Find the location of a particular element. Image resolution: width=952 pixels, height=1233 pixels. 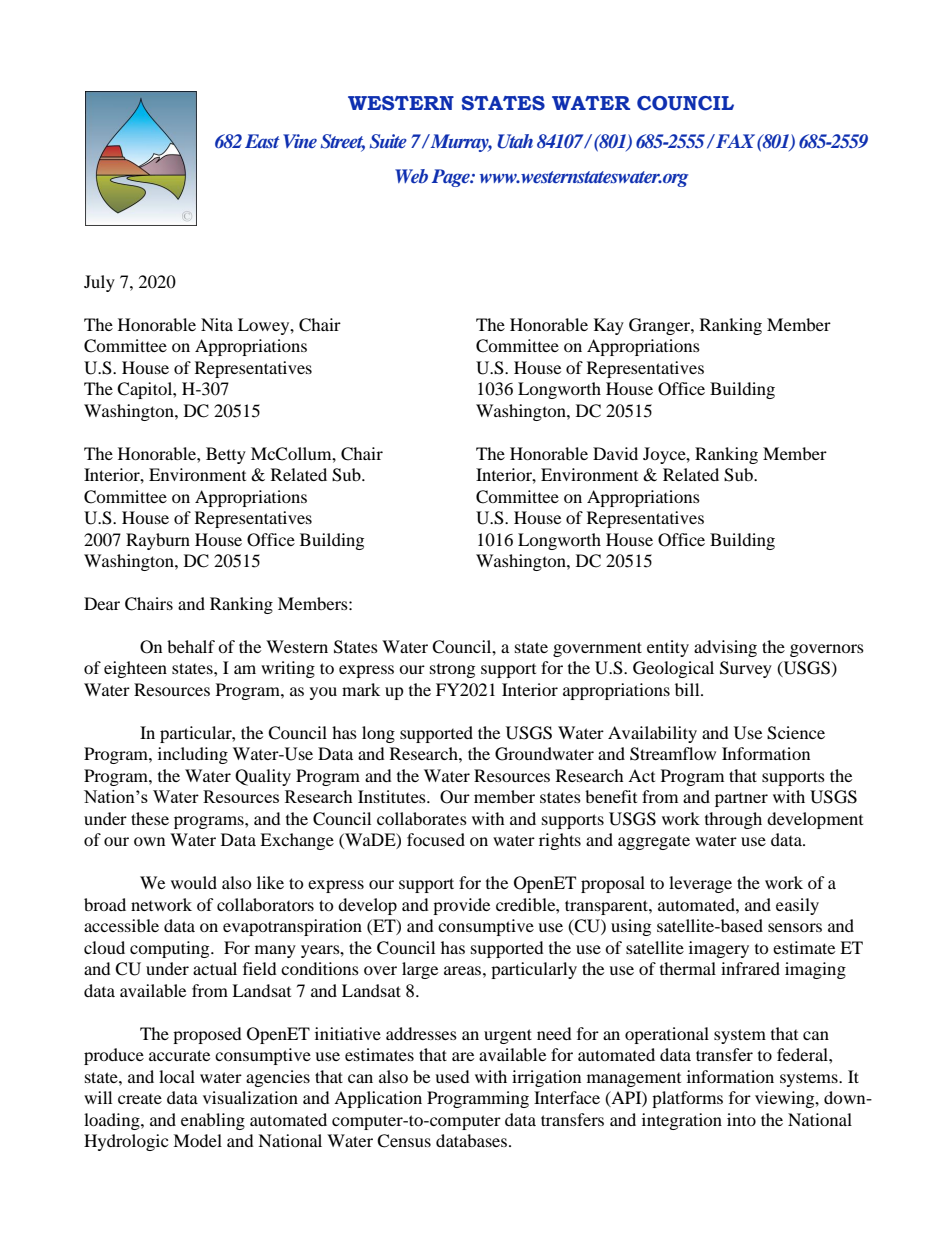

East is located at coordinates (262, 141).
